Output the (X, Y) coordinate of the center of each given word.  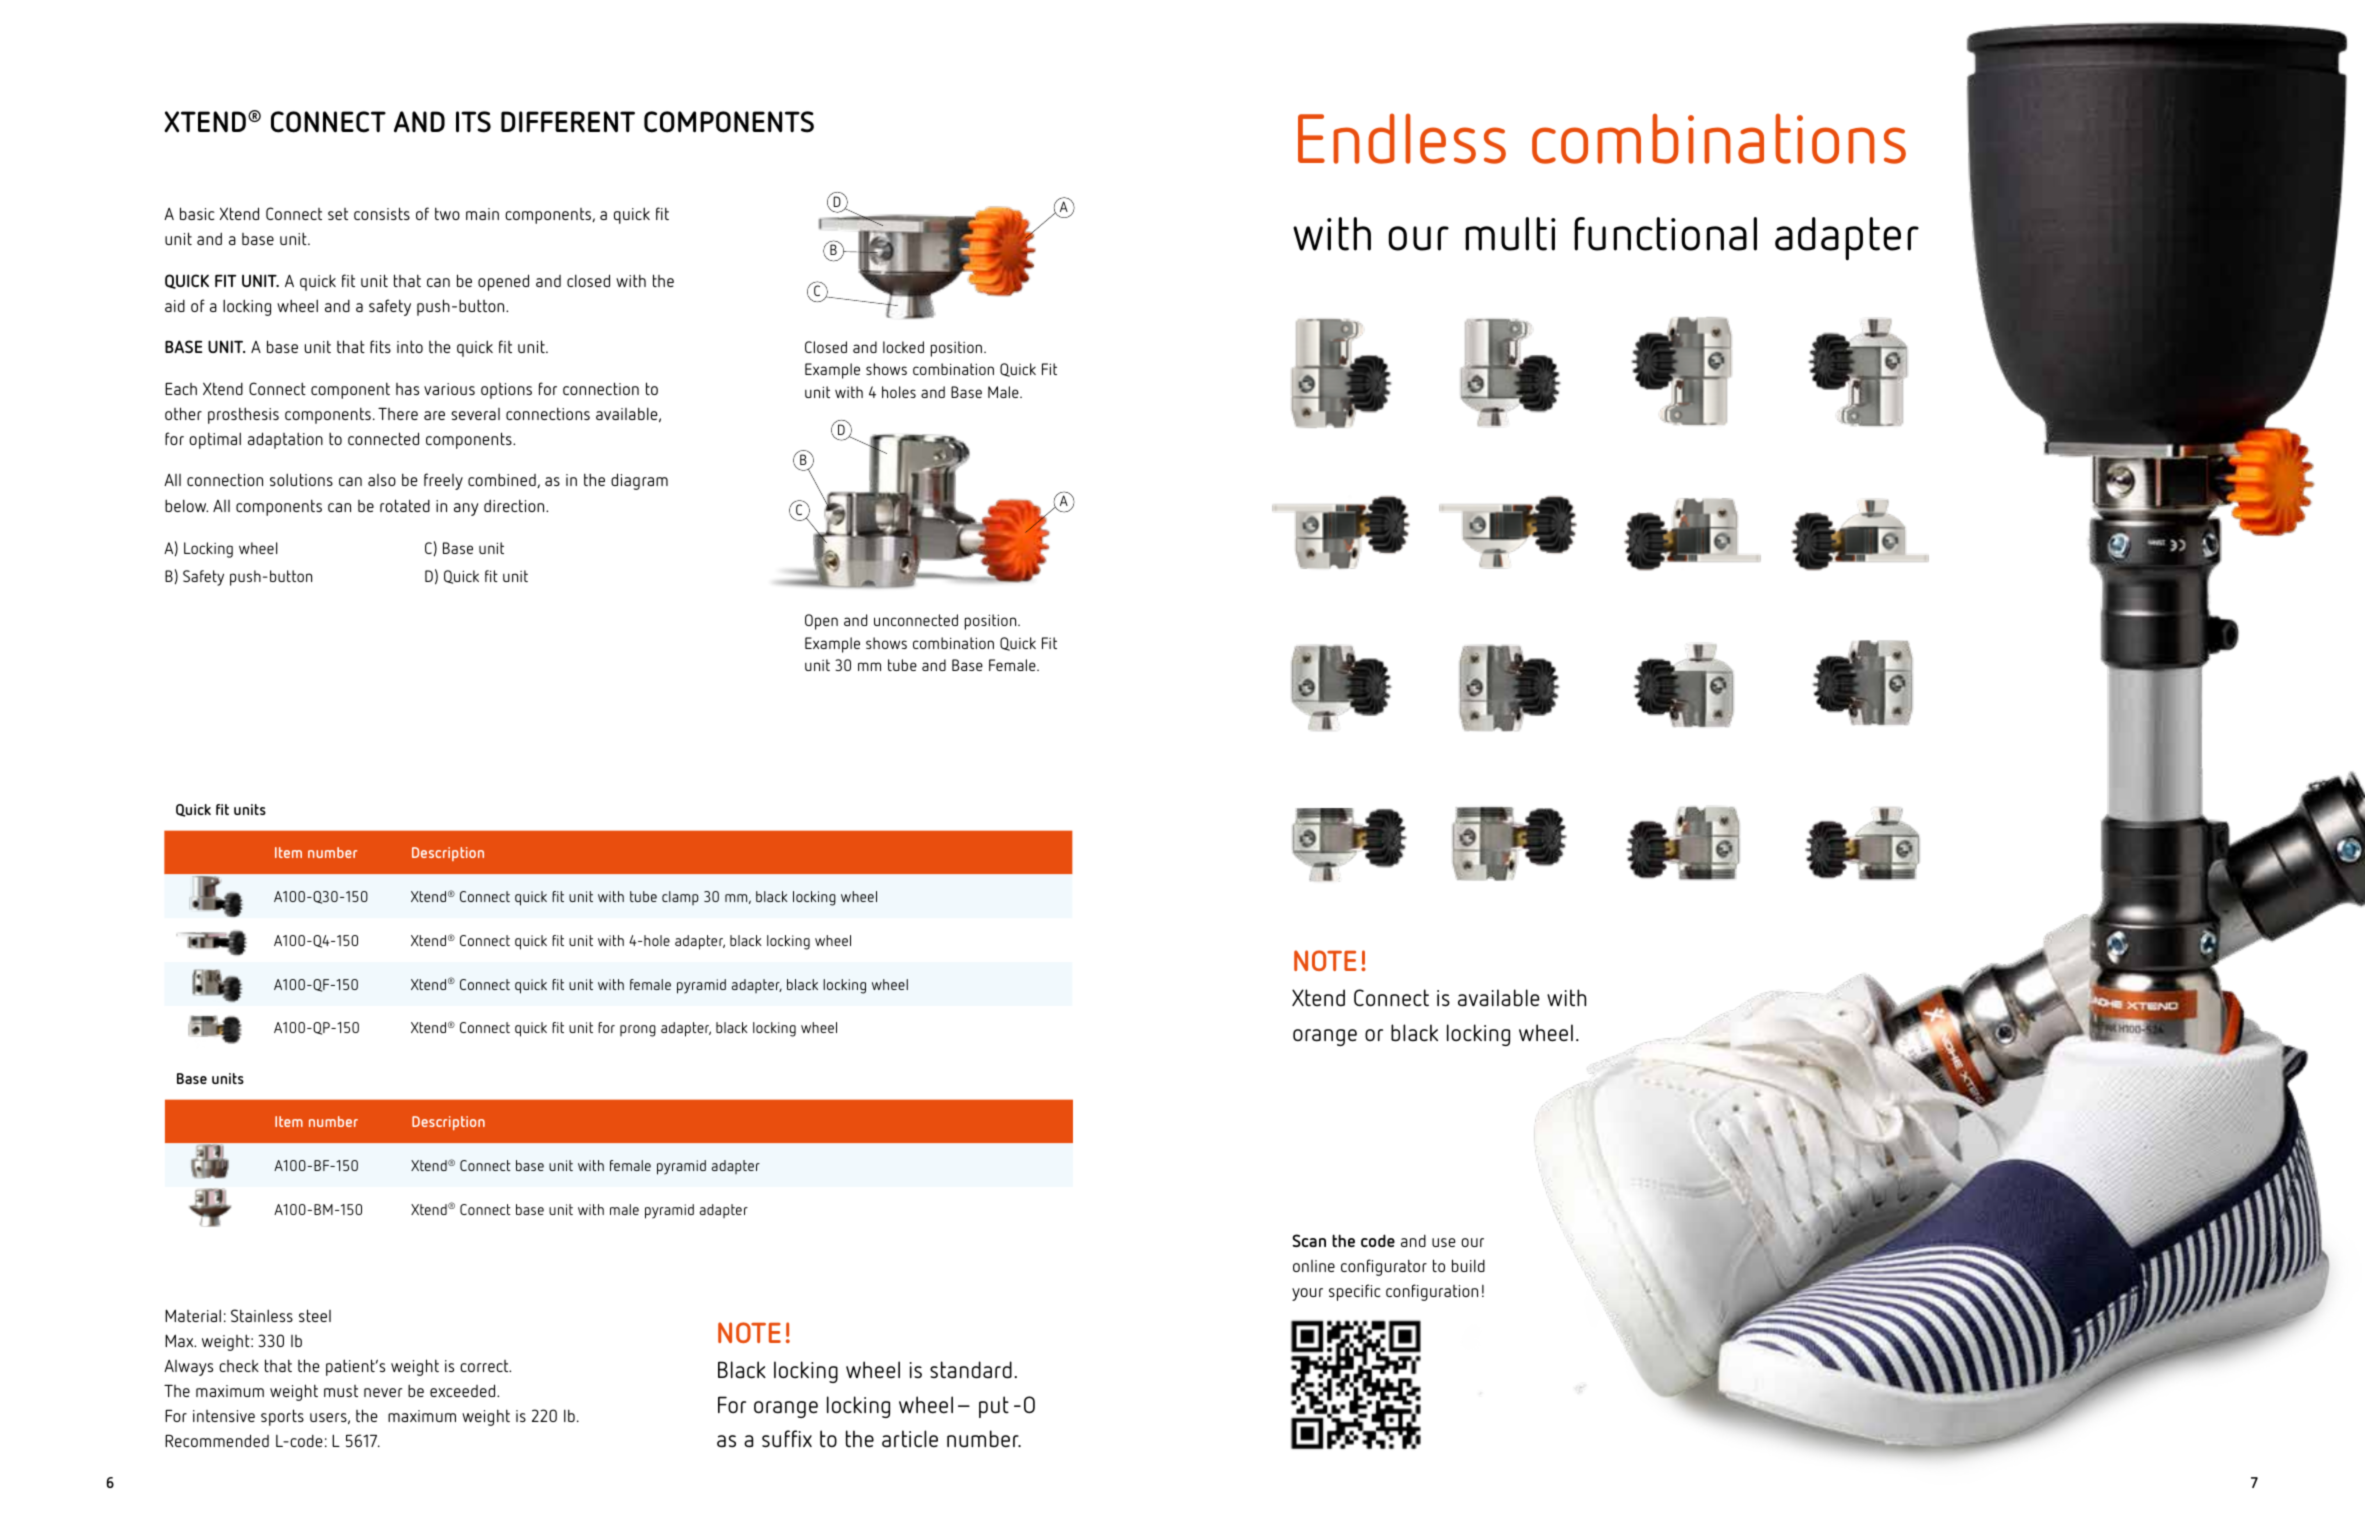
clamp (680, 898)
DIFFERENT (568, 122)
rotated (405, 505)
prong (638, 1031)
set (338, 214)
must (341, 1391)
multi (1510, 234)
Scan (1309, 1240)
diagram (639, 481)
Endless (1402, 138)
